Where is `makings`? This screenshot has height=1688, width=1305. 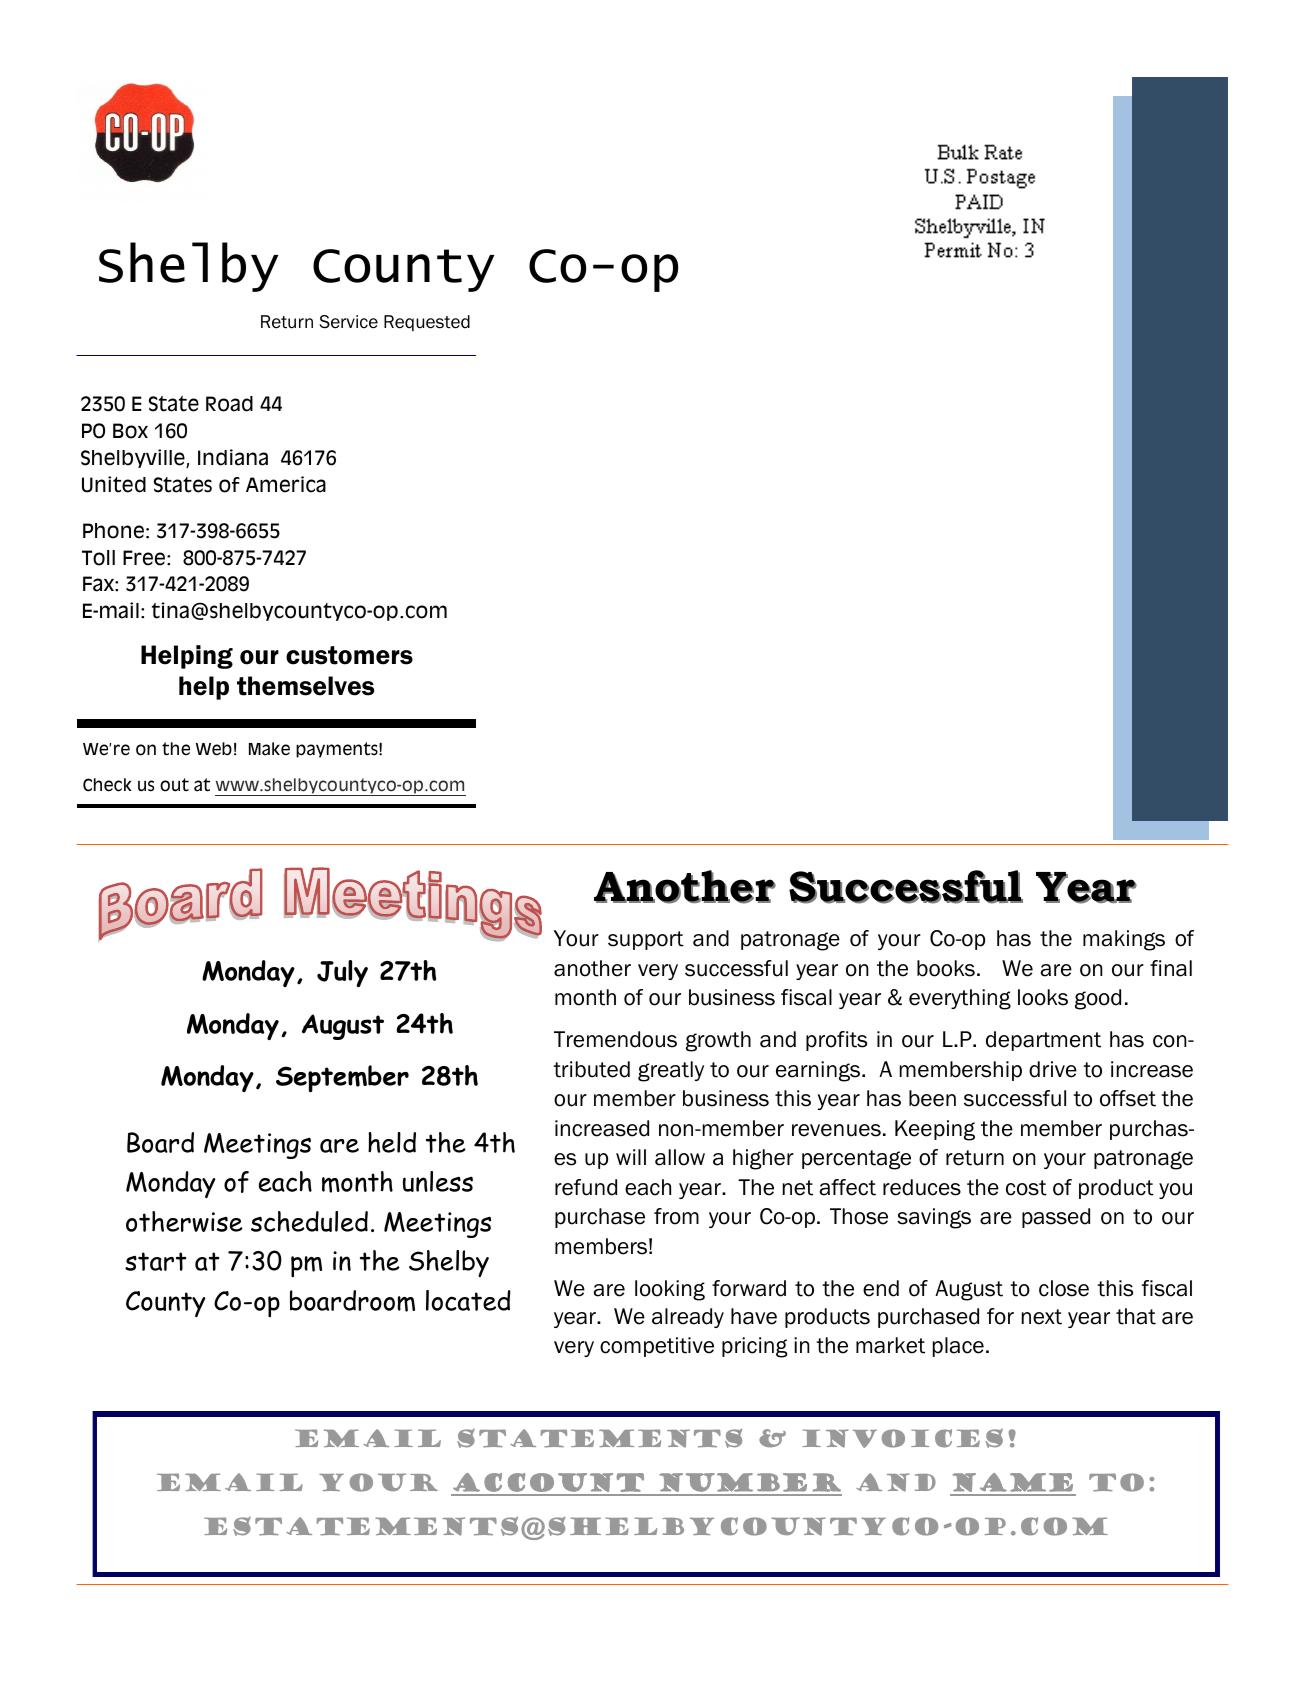 makings is located at coordinates (1124, 940).
